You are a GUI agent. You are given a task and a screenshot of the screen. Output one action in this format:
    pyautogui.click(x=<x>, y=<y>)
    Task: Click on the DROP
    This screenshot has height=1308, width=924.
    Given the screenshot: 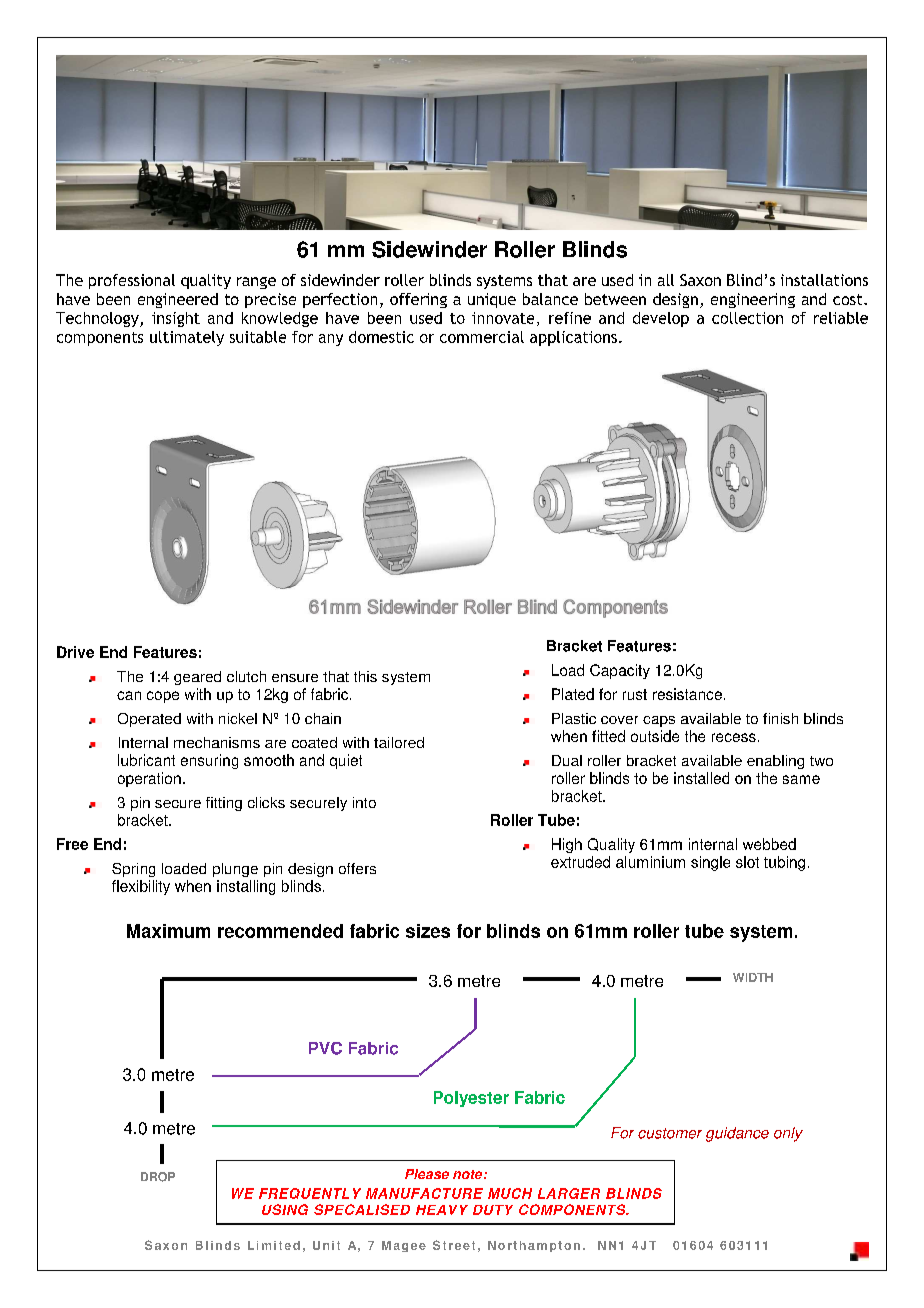 What is the action you would take?
    pyautogui.click(x=158, y=1177)
